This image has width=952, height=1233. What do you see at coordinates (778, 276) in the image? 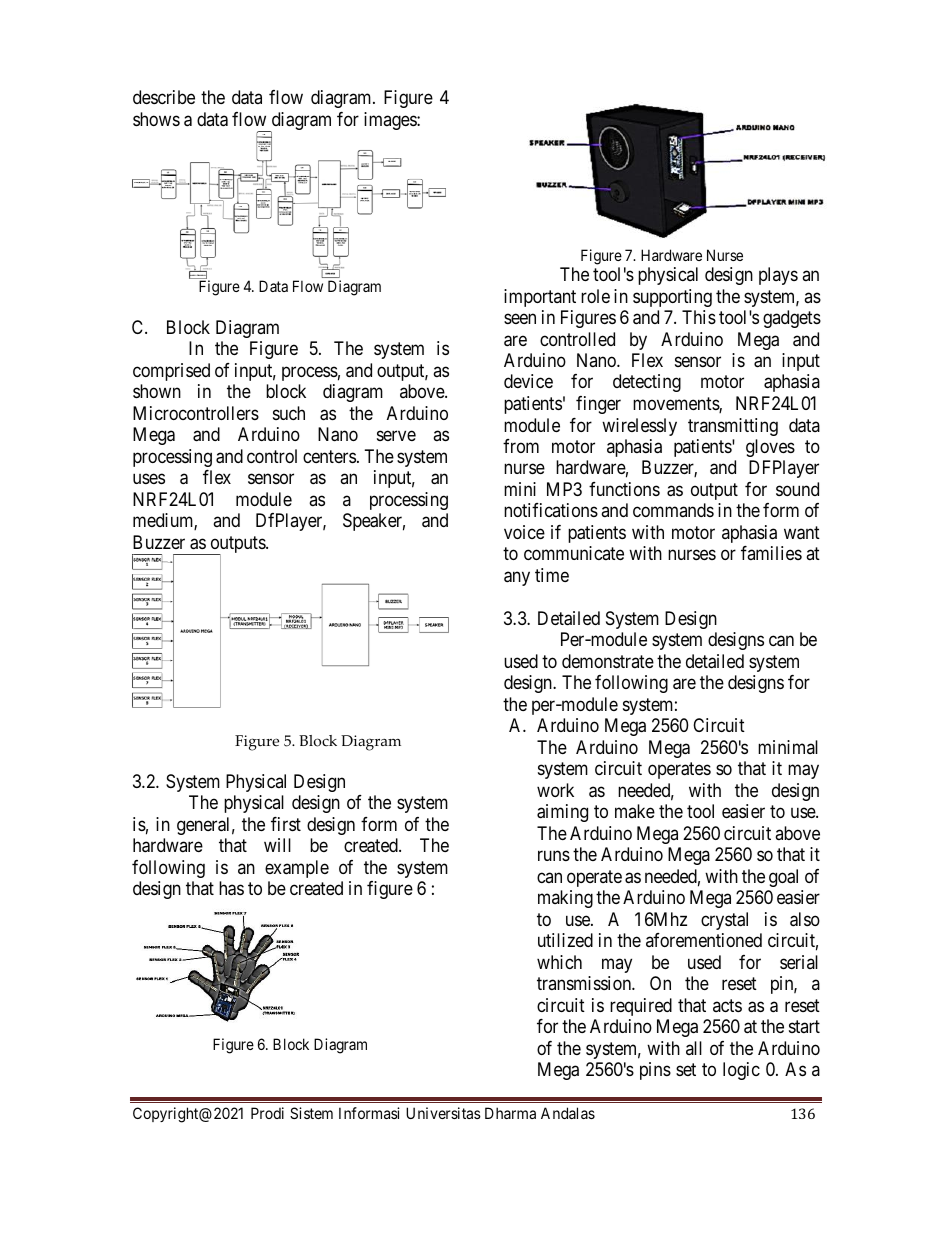
I see `plays` at bounding box center [778, 276].
